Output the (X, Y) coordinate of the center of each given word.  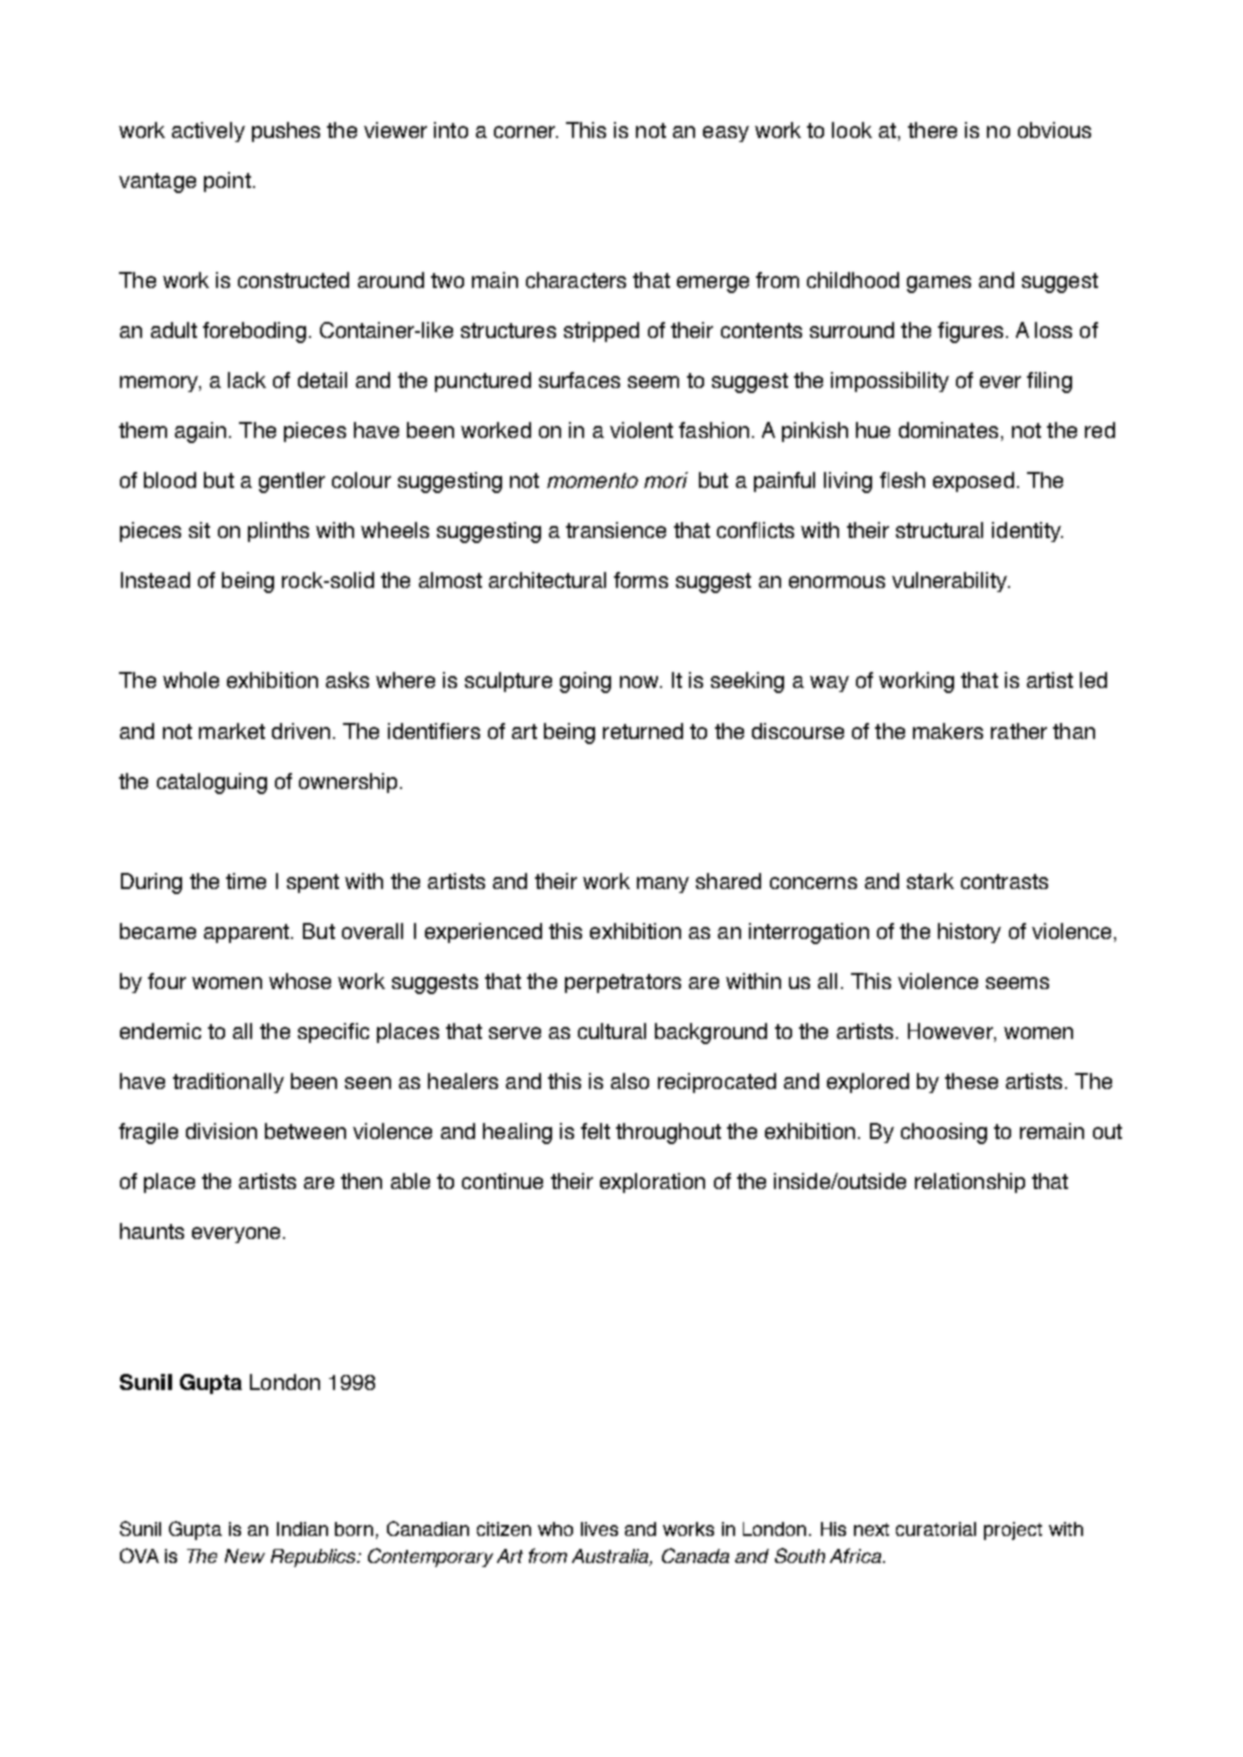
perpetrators (623, 983)
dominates (948, 430)
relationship (970, 1183)
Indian (302, 1529)
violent (641, 430)
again (200, 432)
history (969, 933)
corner (526, 132)
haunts (152, 1231)
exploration (652, 1183)
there (932, 130)
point (227, 182)
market (232, 731)
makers (948, 731)
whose (300, 981)
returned (643, 731)
